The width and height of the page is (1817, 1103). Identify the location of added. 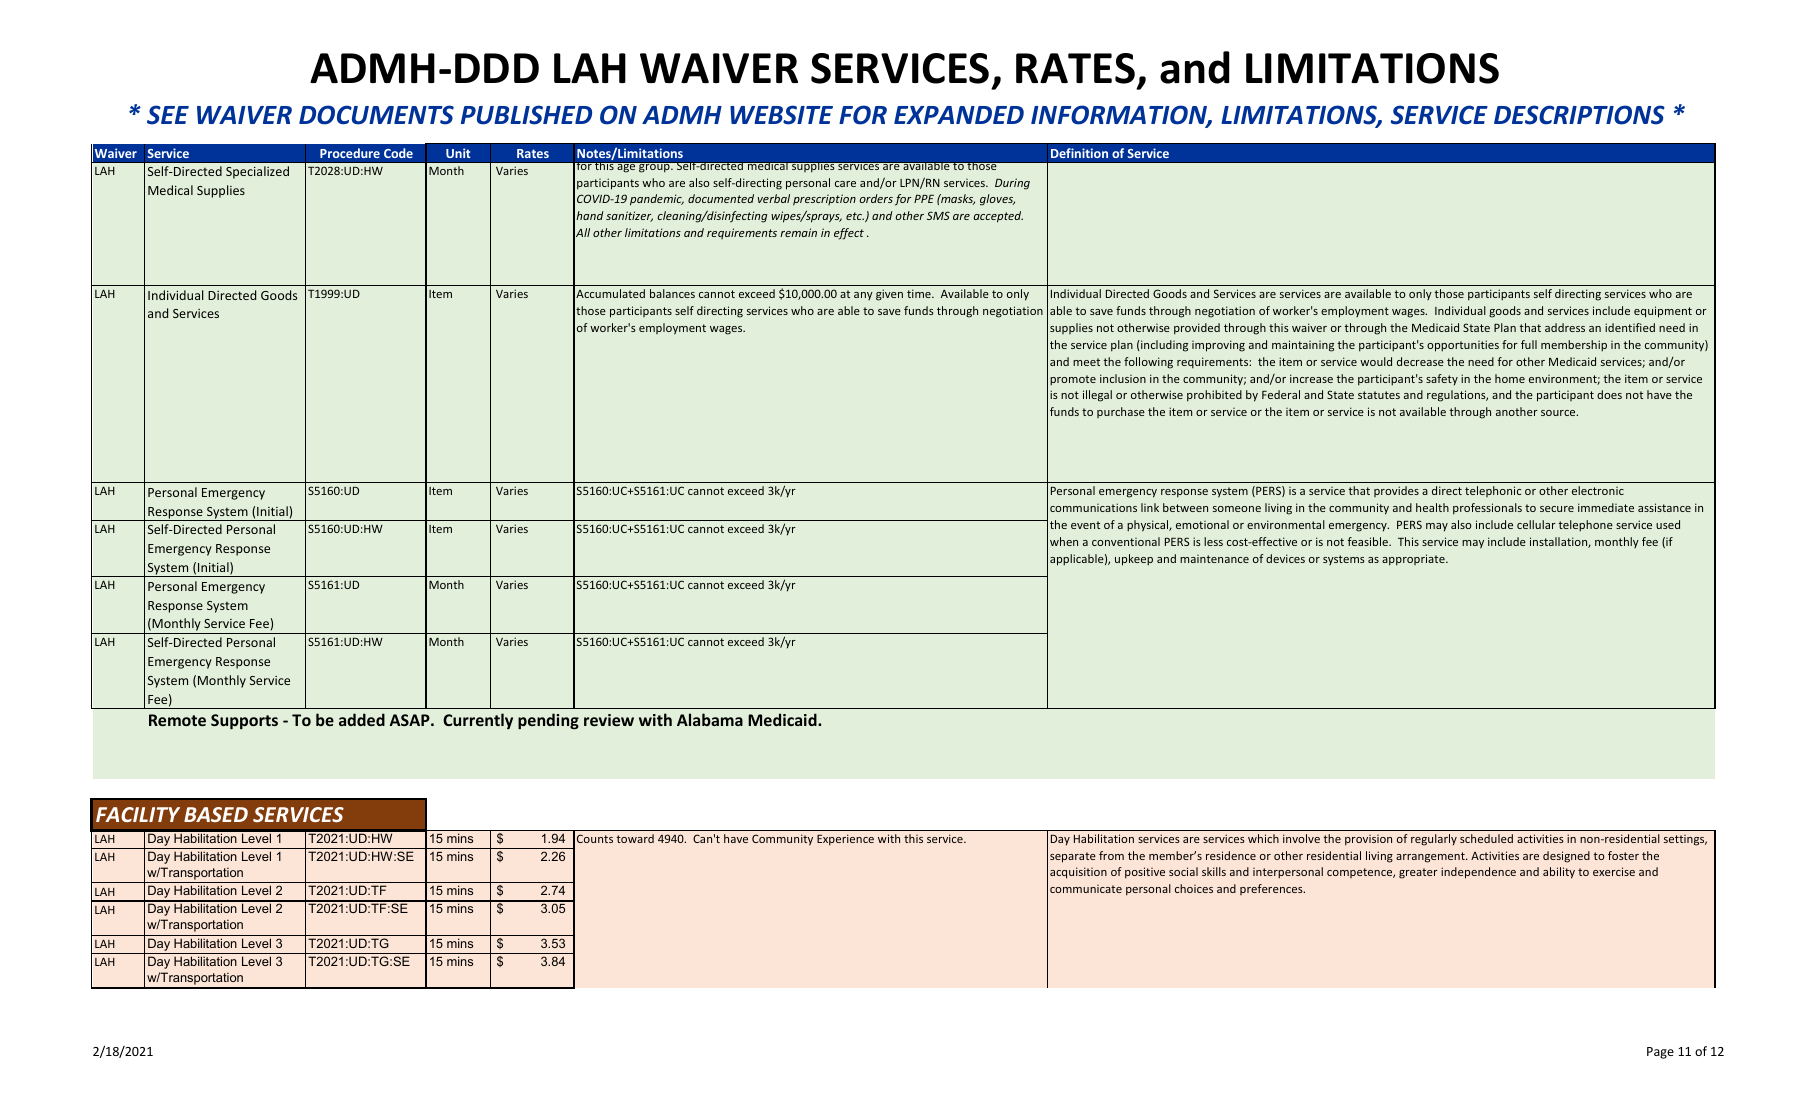
(362, 719).
